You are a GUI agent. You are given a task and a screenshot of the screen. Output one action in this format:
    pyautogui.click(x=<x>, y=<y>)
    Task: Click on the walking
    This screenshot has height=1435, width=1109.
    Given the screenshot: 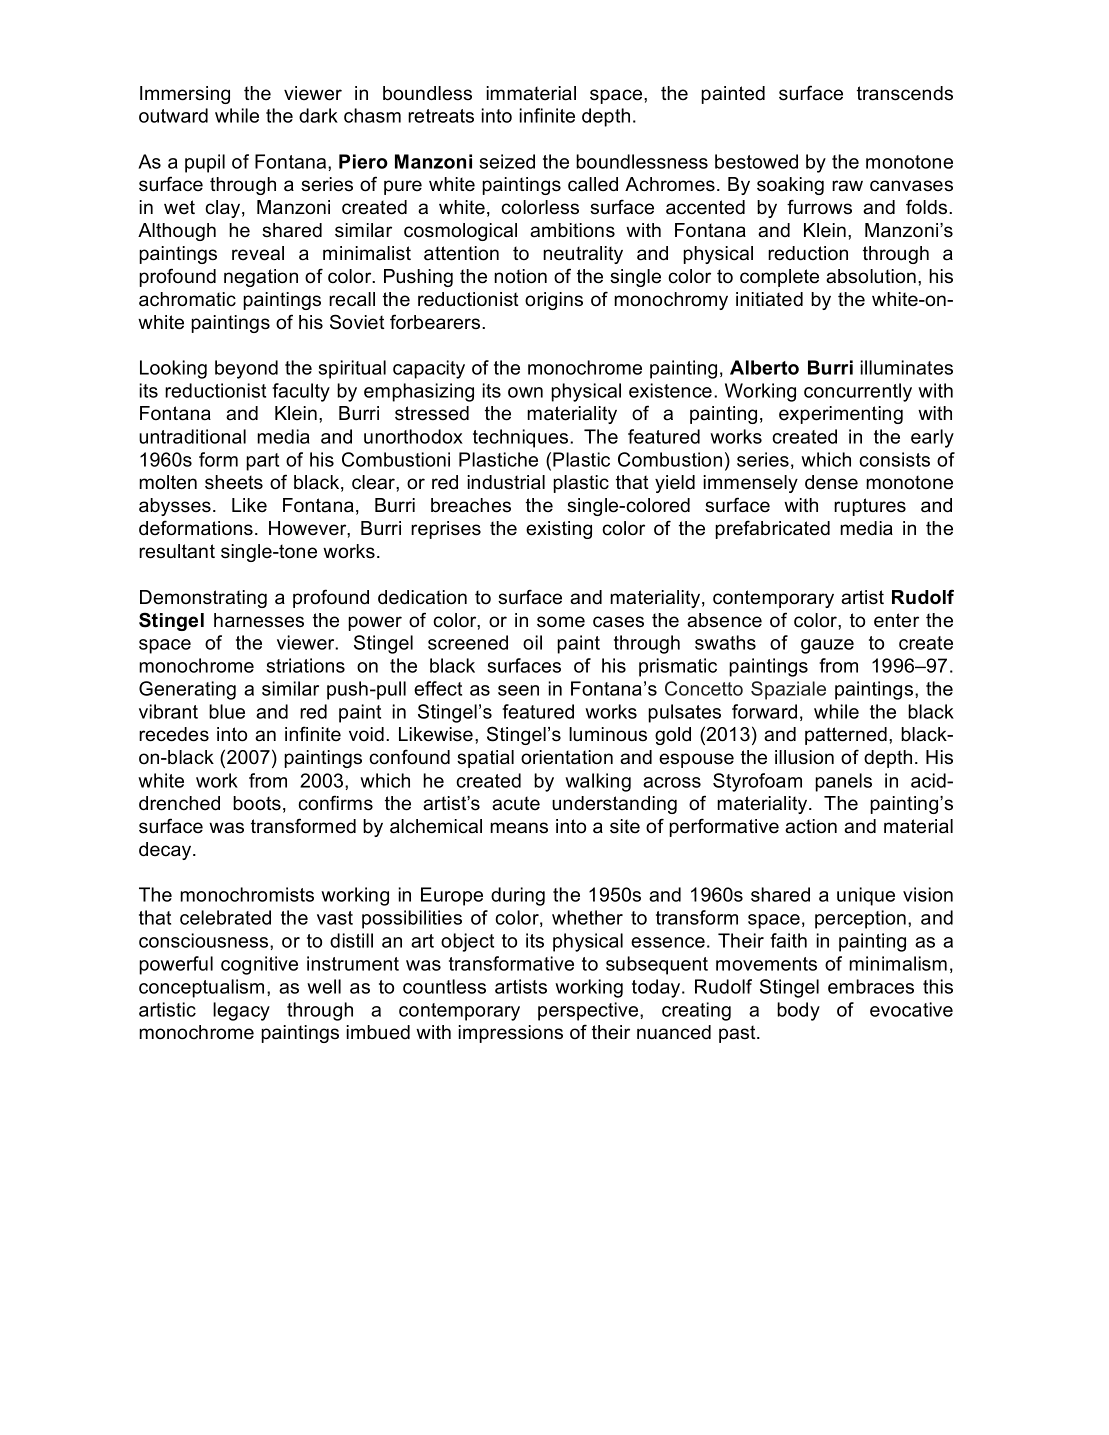 What is the action you would take?
    pyautogui.click(x=598, y=782)
